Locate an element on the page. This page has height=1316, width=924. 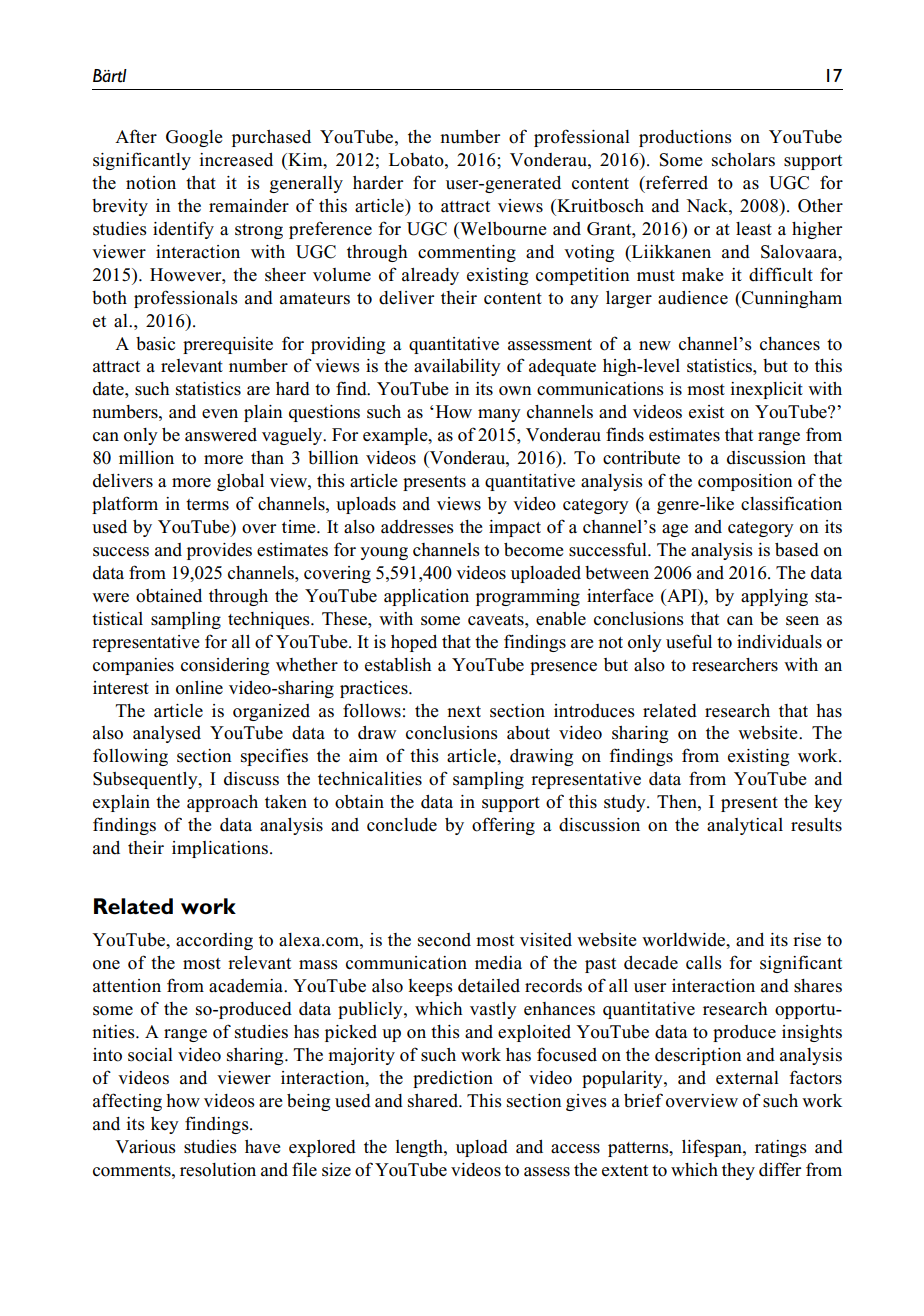
approach is located at coordinates (222, 803).
